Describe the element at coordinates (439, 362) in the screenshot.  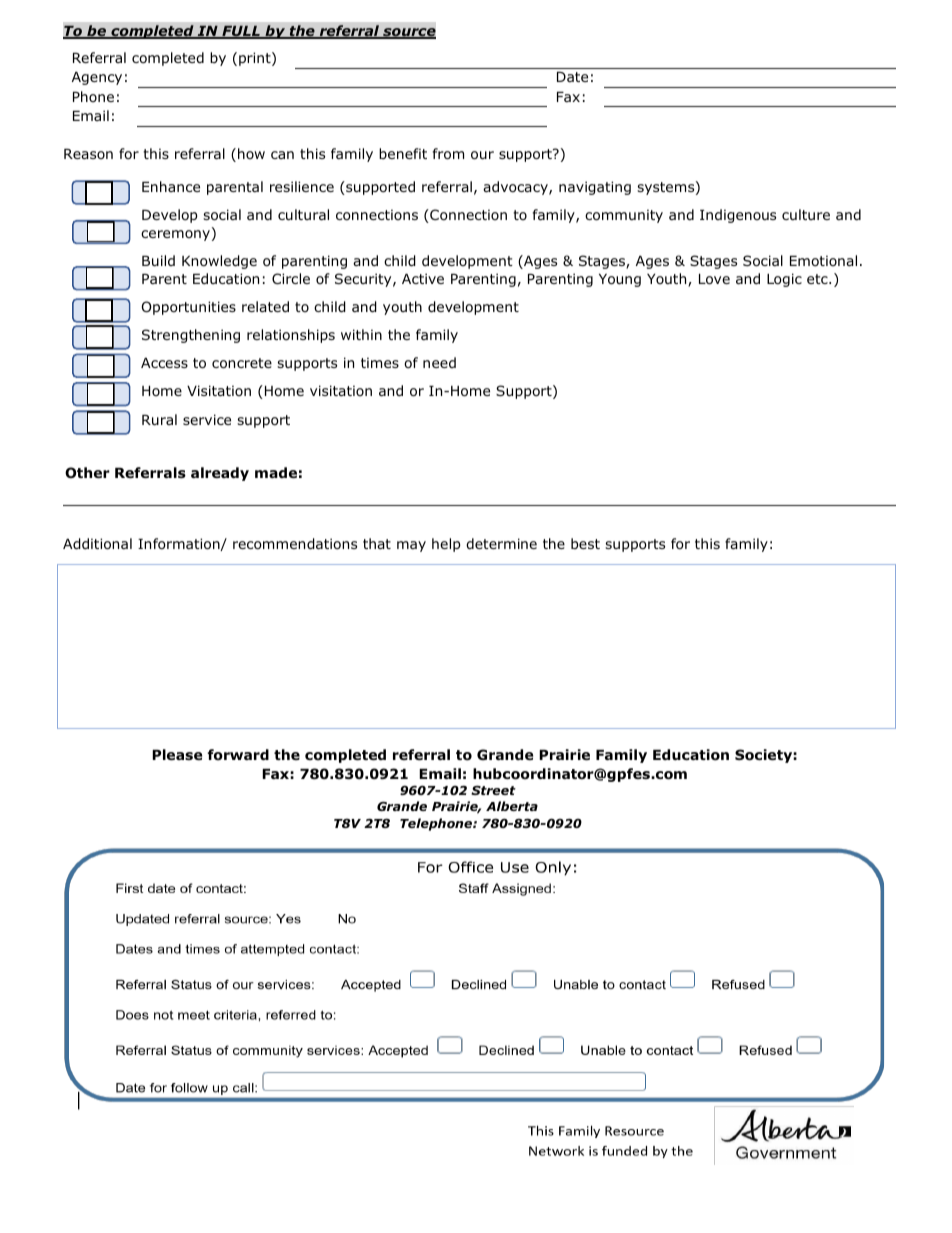
I see `need` at that location.
